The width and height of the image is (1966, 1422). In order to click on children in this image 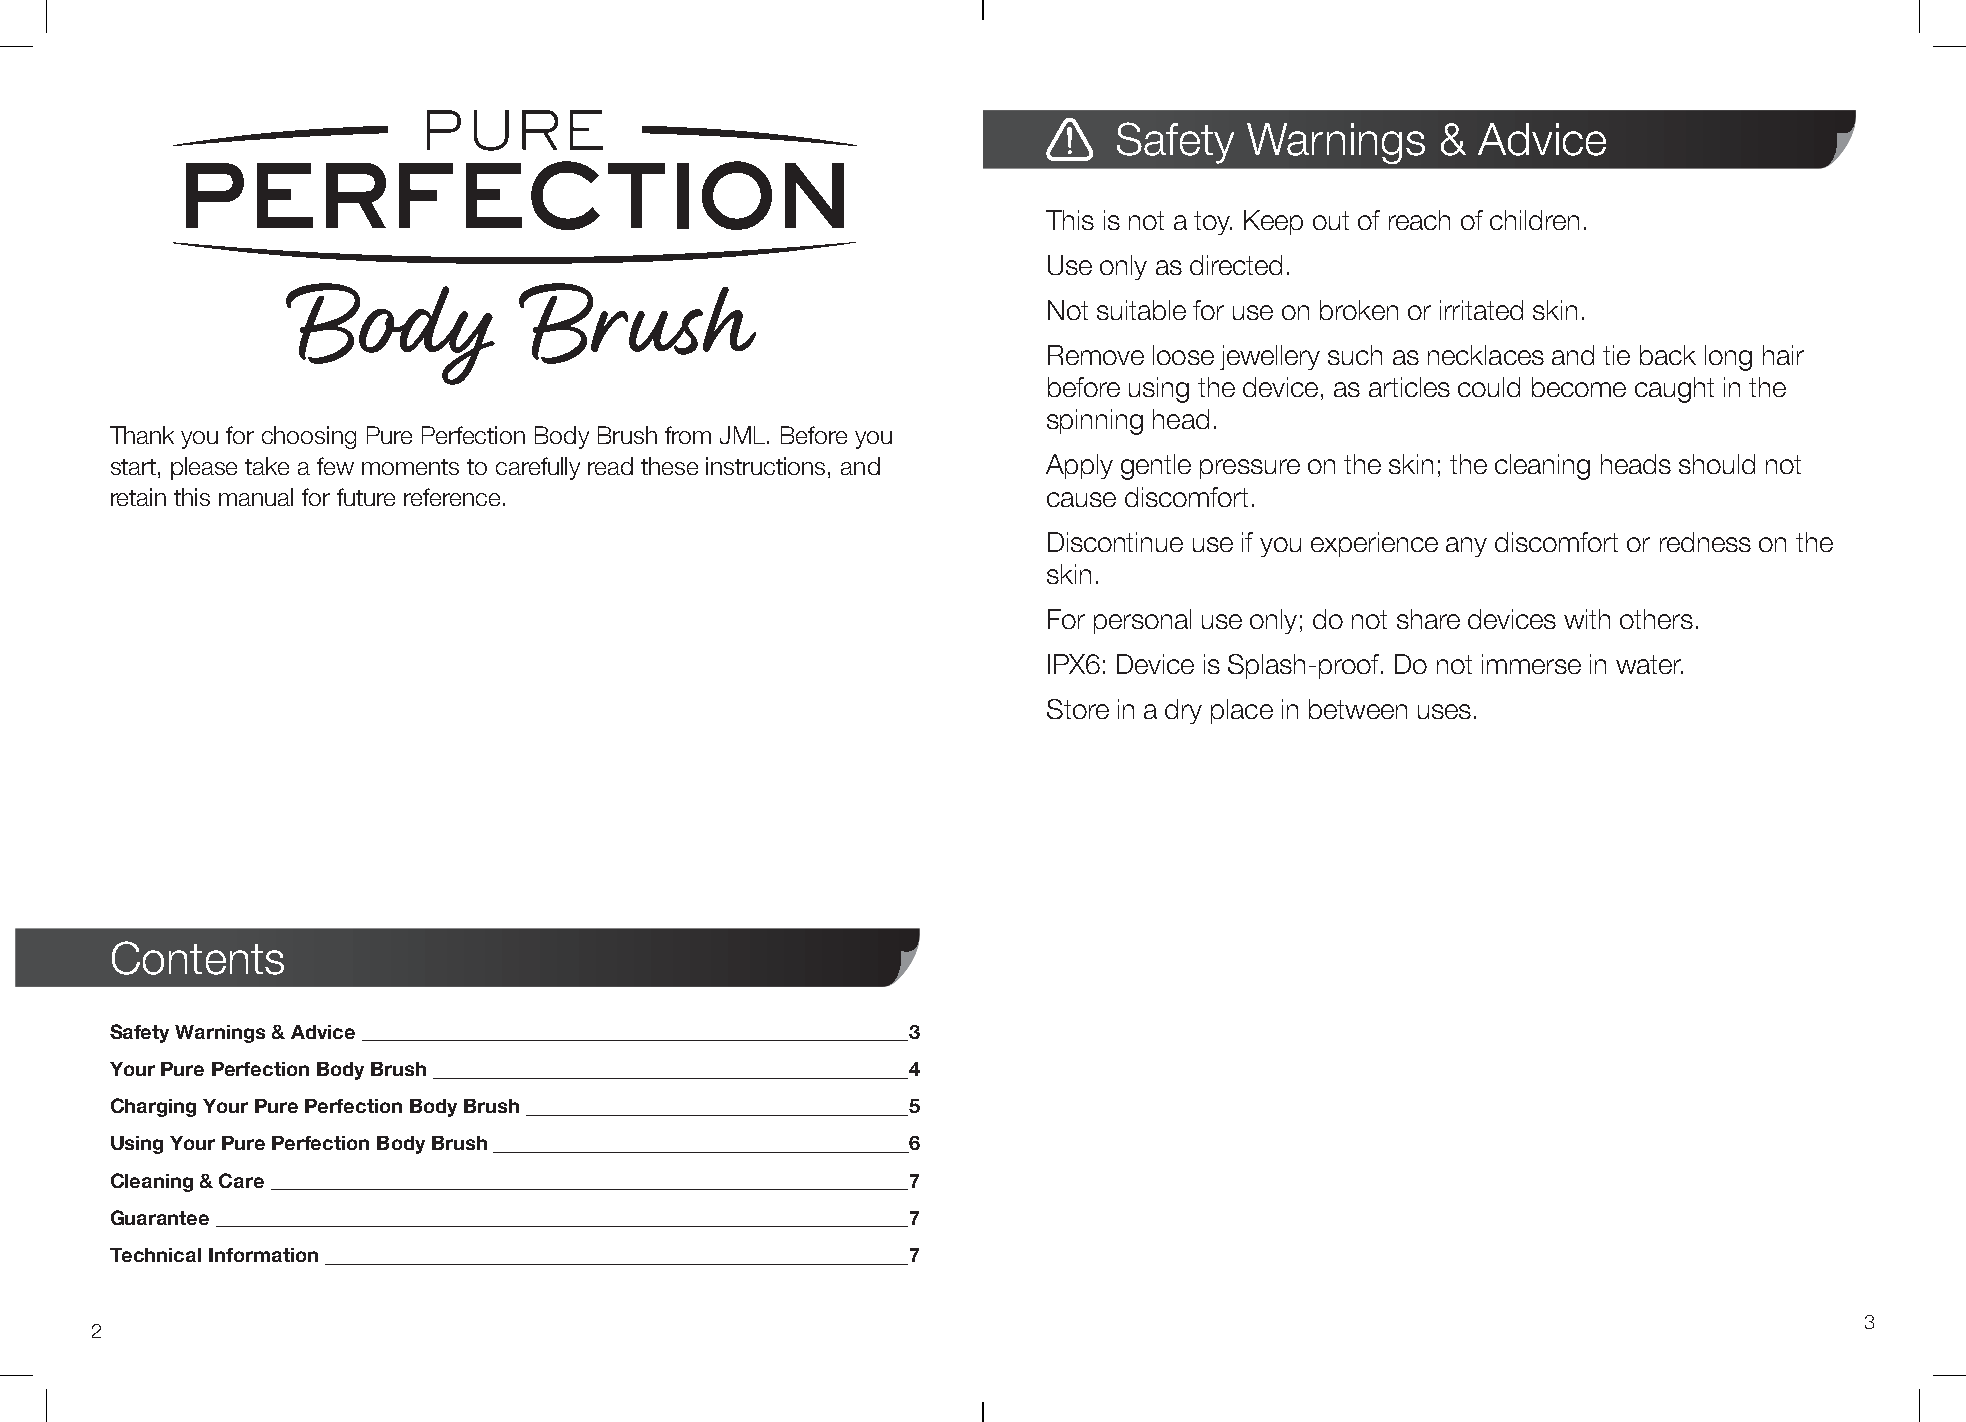, I will do `click(1534, 220)`.
